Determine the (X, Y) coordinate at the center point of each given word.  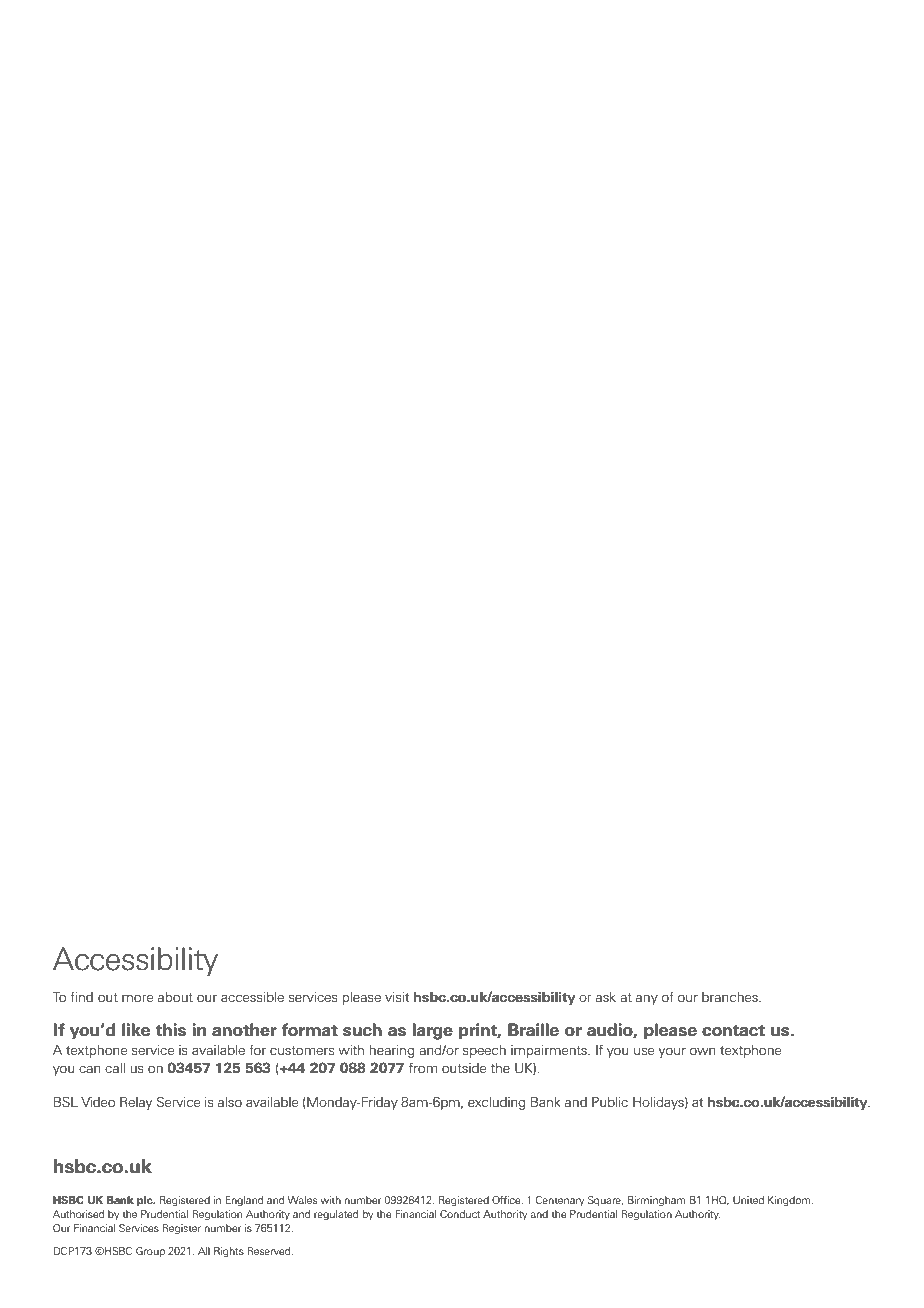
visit (397, 997)
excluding (496, 1103)
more (137, 998)
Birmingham (657, 1201)
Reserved (270, 1251)
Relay (136, 1103)
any (647, 1000)
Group (150, 1252)
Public (610, 1102)
